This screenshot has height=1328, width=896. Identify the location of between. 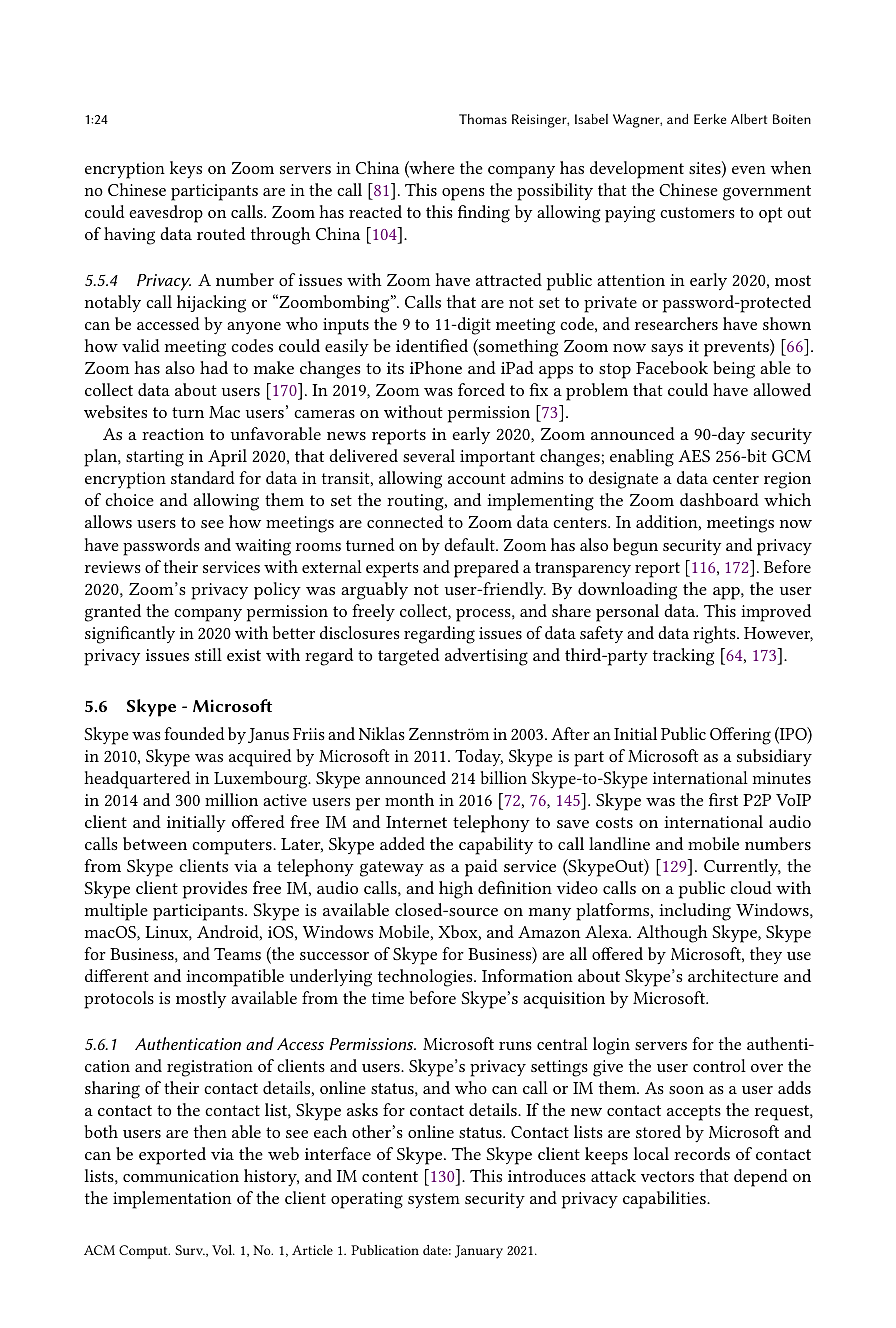
(155, 843).
